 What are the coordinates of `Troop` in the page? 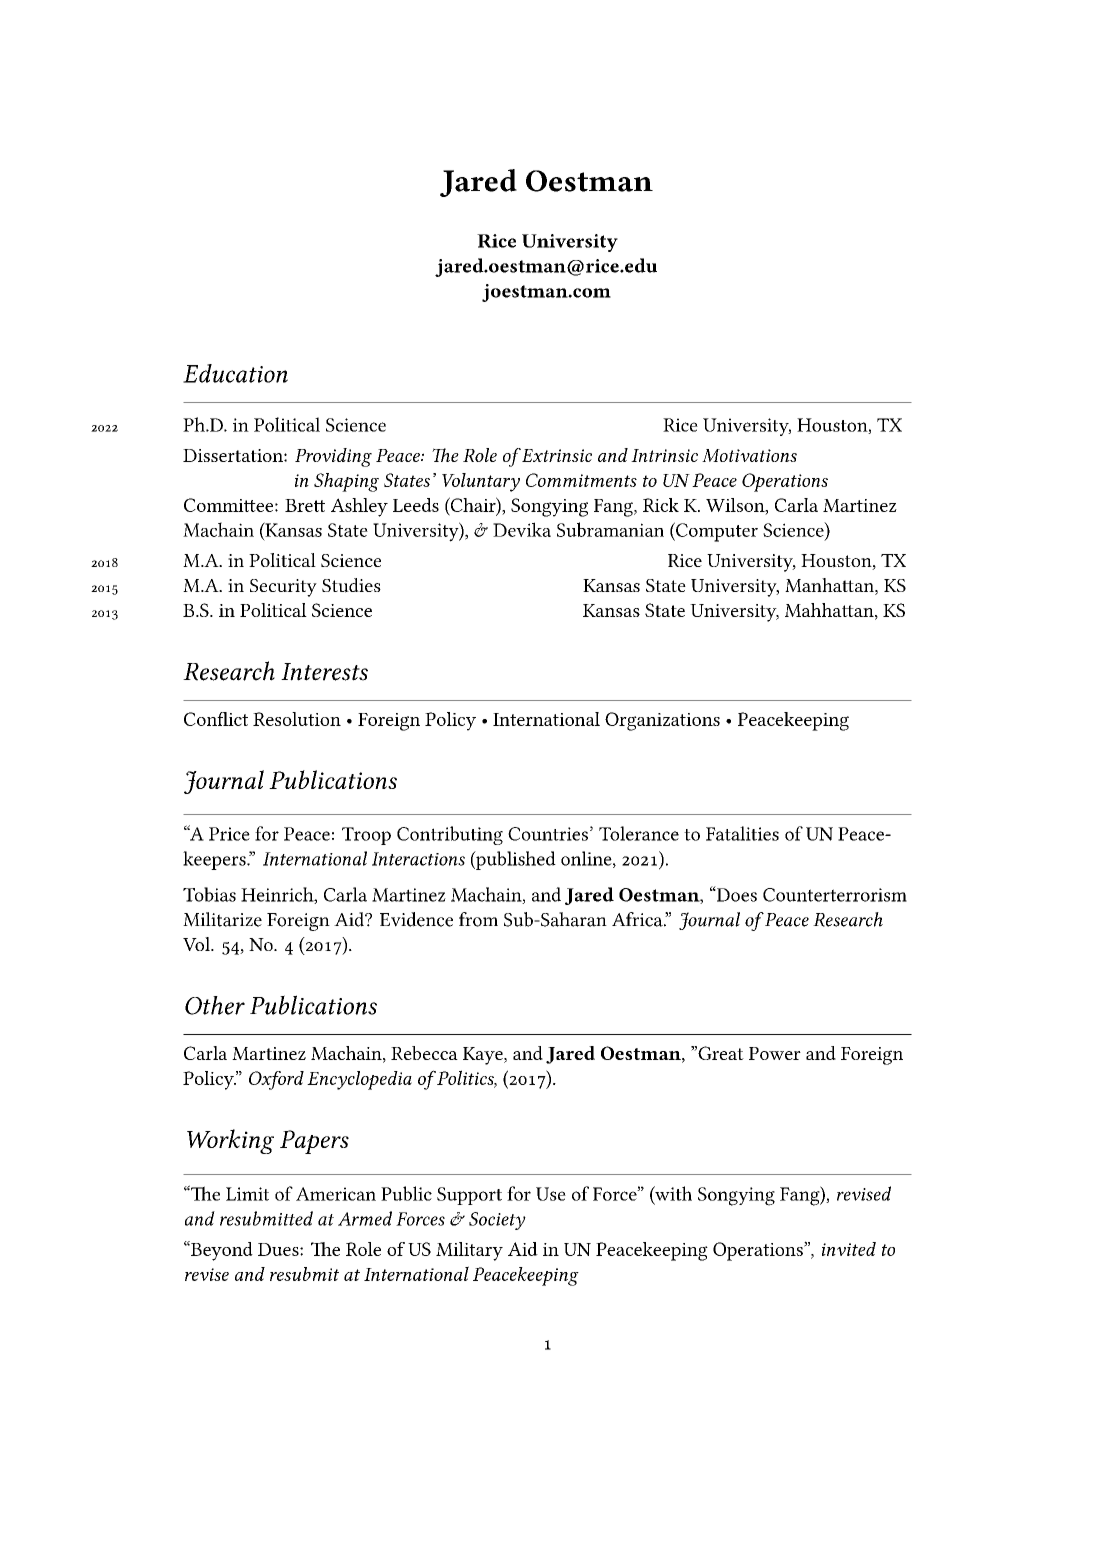 It's located at (366, 836).
